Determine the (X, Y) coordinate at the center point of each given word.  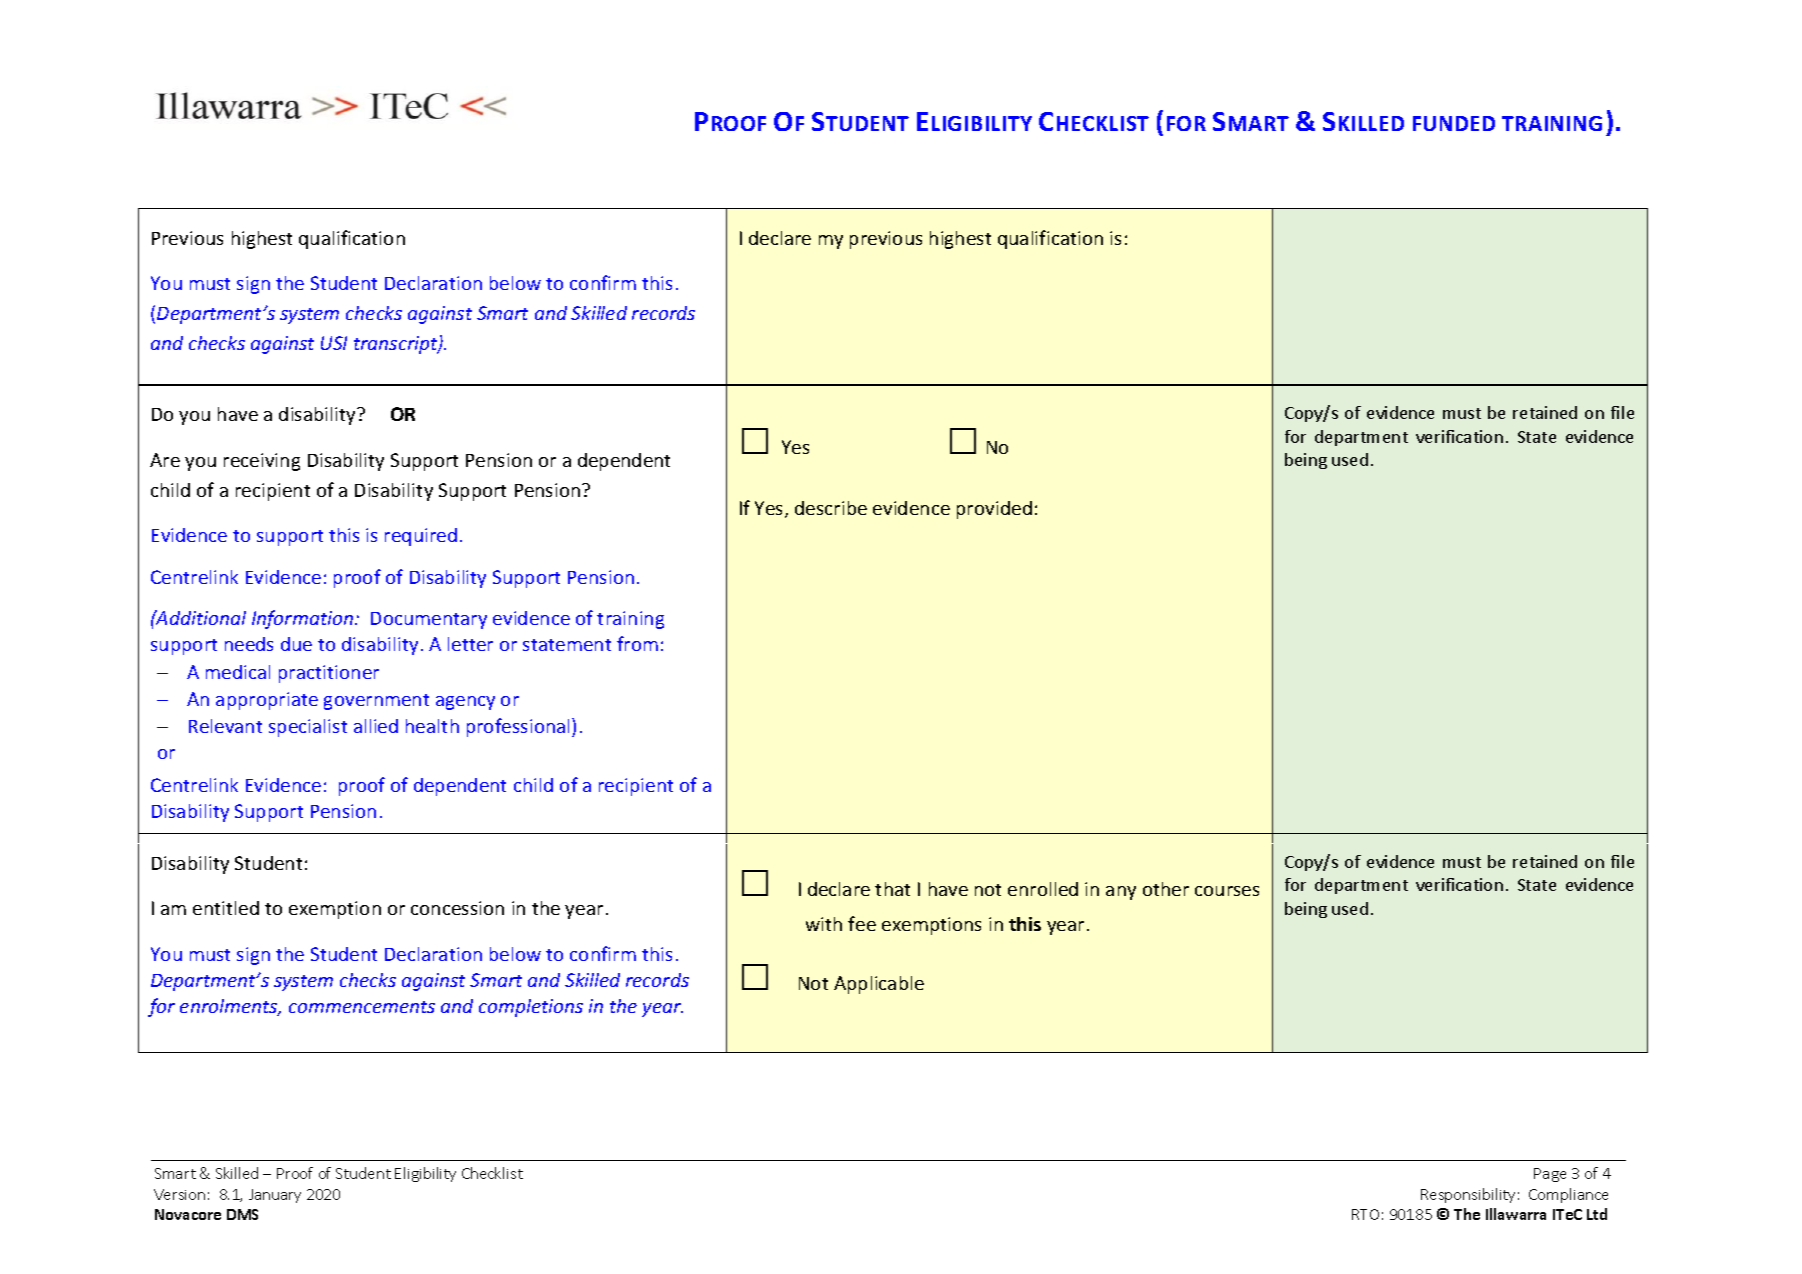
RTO (1365, 1214)
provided (994, 510)
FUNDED (1454, 123)
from (637, 643)
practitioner (329, 674)
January (275, 1196)
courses (1227, 891)
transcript (397, 345)
